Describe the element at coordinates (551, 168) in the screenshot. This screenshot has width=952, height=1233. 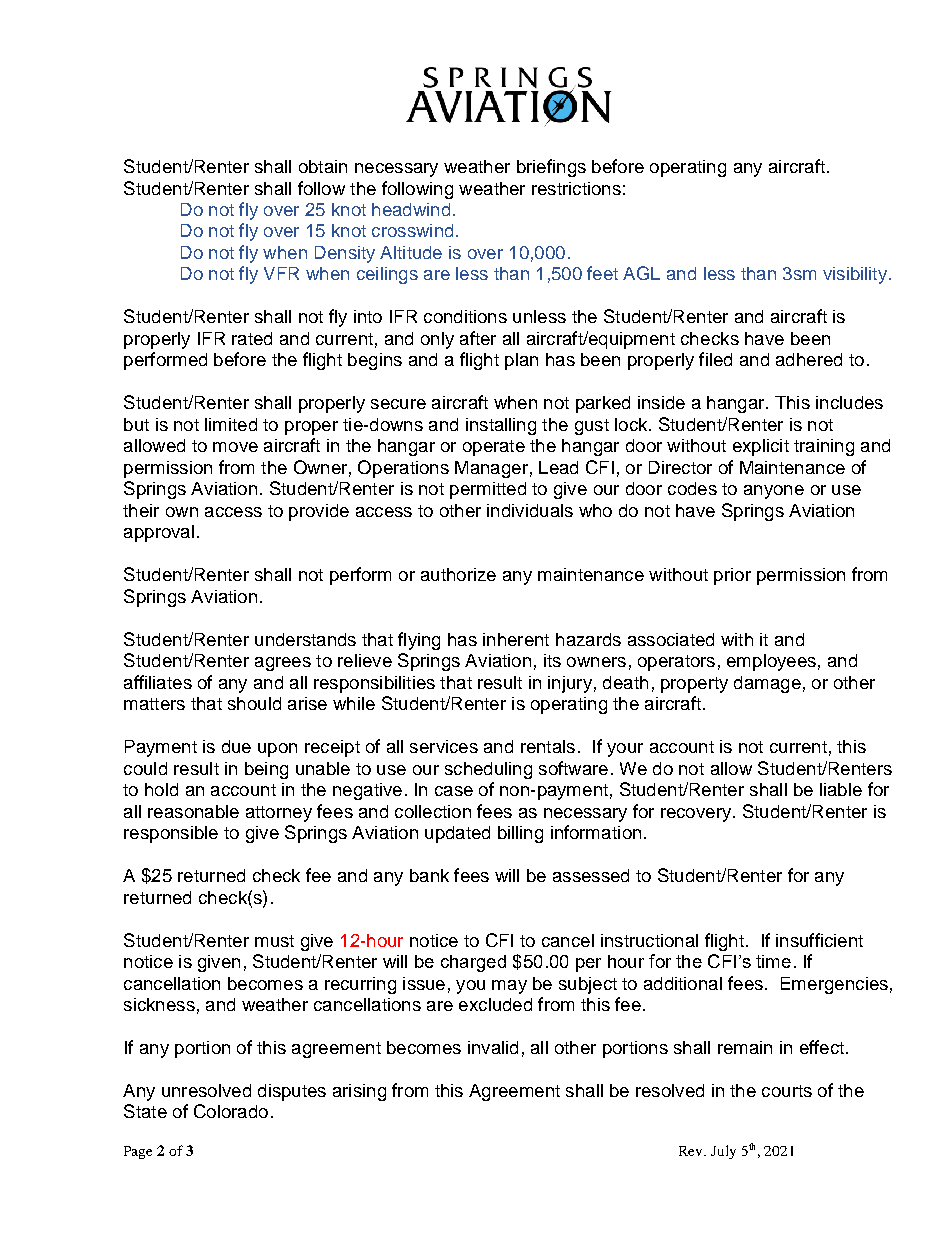
I see `briefings` at that location.
